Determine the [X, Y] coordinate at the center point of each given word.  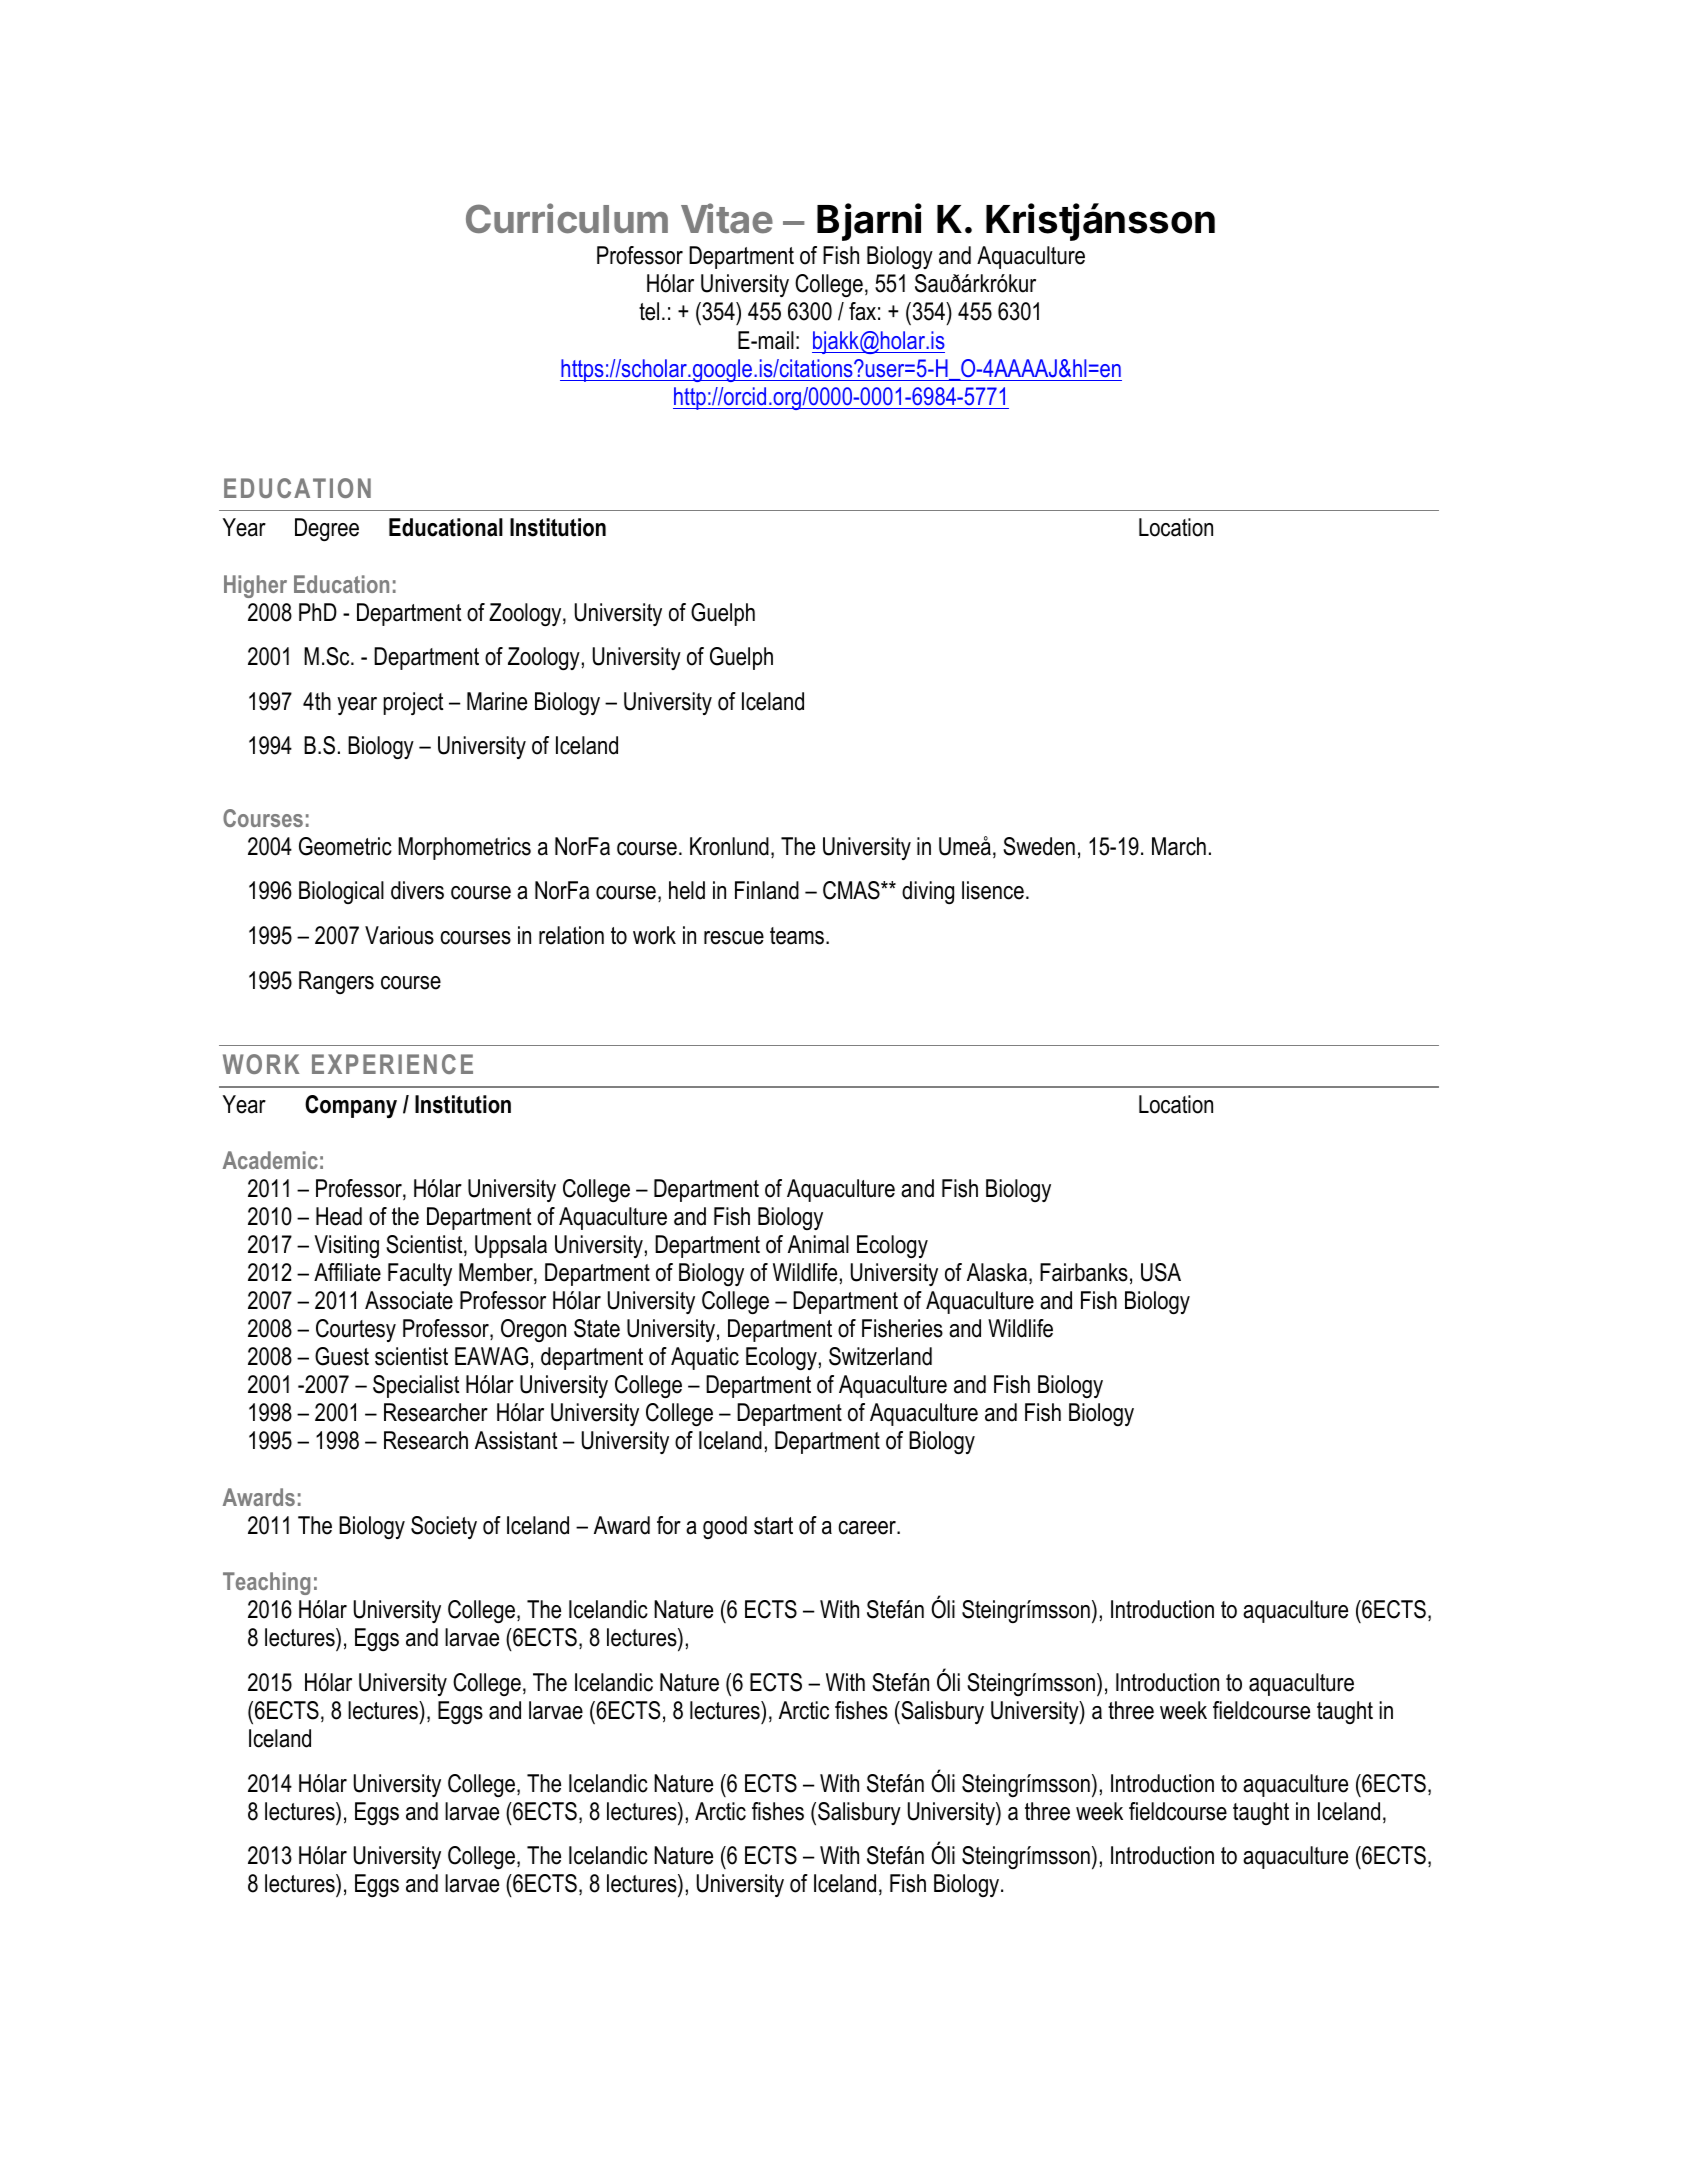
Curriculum [567, 218]
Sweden [1039, 846]
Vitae [727, 218]
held [687, 890]
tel [649, 311]
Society [444, 1527]
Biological [341, 892]
